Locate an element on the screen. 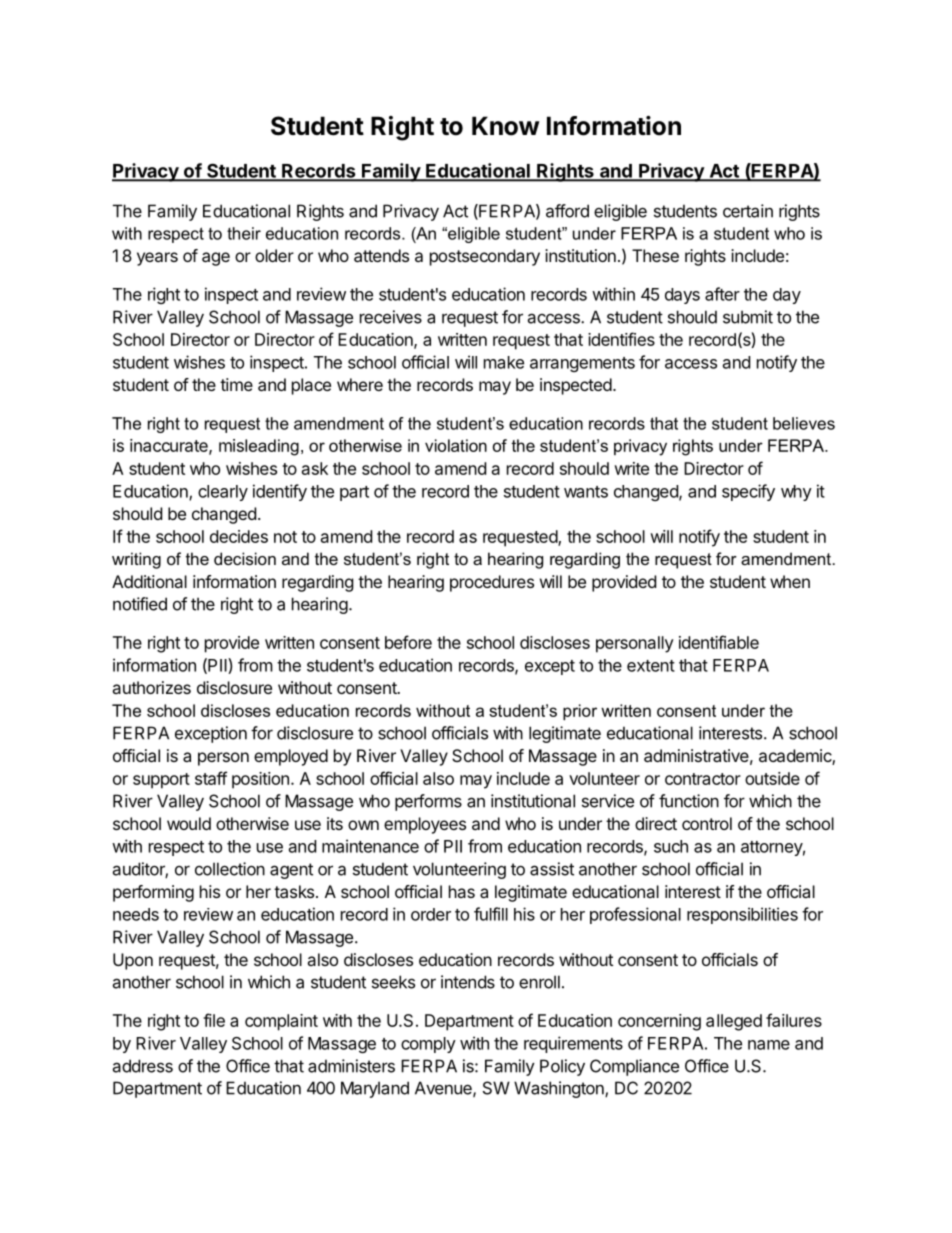 The height and width of the screenshot is (1233, 952). notified is located at coordinates (140, 604).
